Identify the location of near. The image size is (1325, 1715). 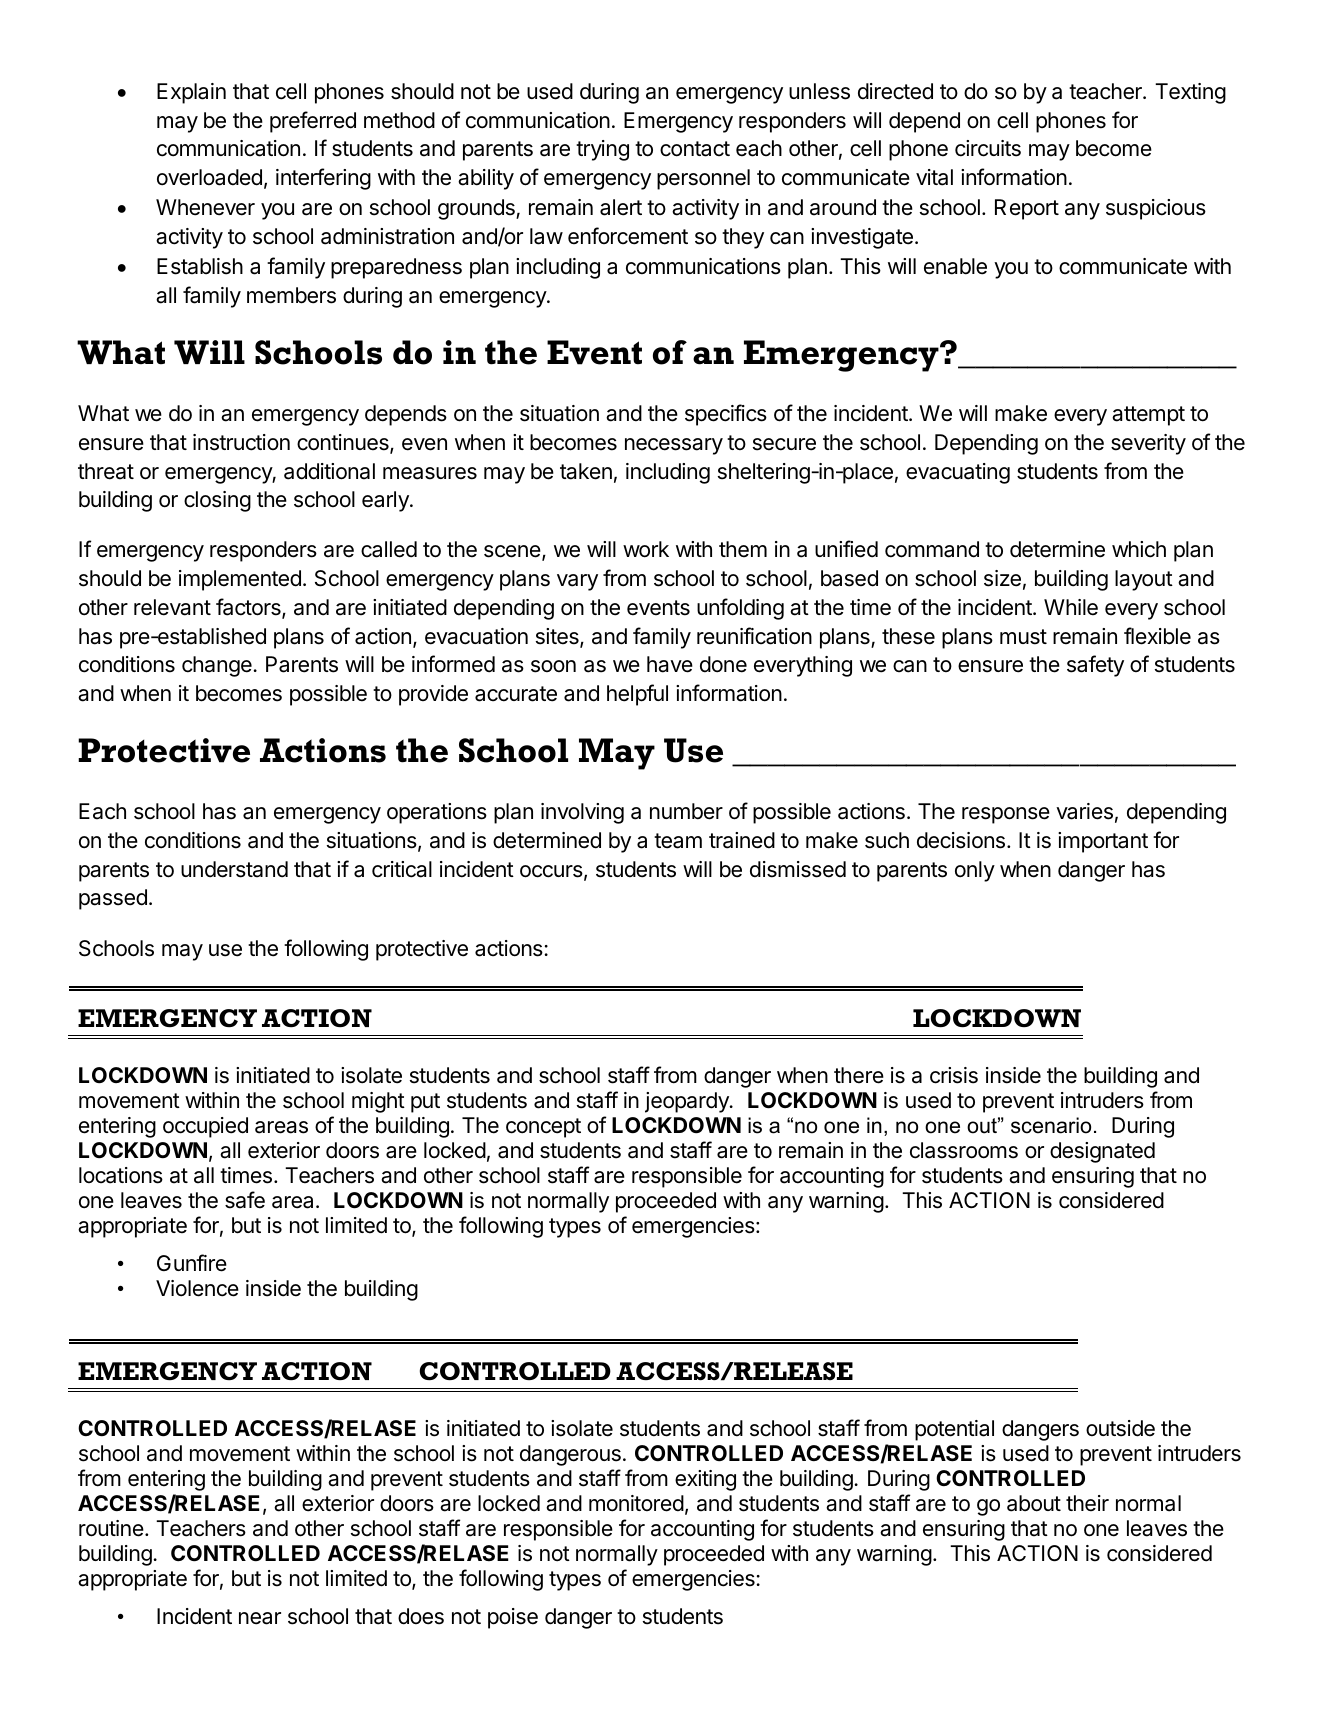
(260, 1618).
